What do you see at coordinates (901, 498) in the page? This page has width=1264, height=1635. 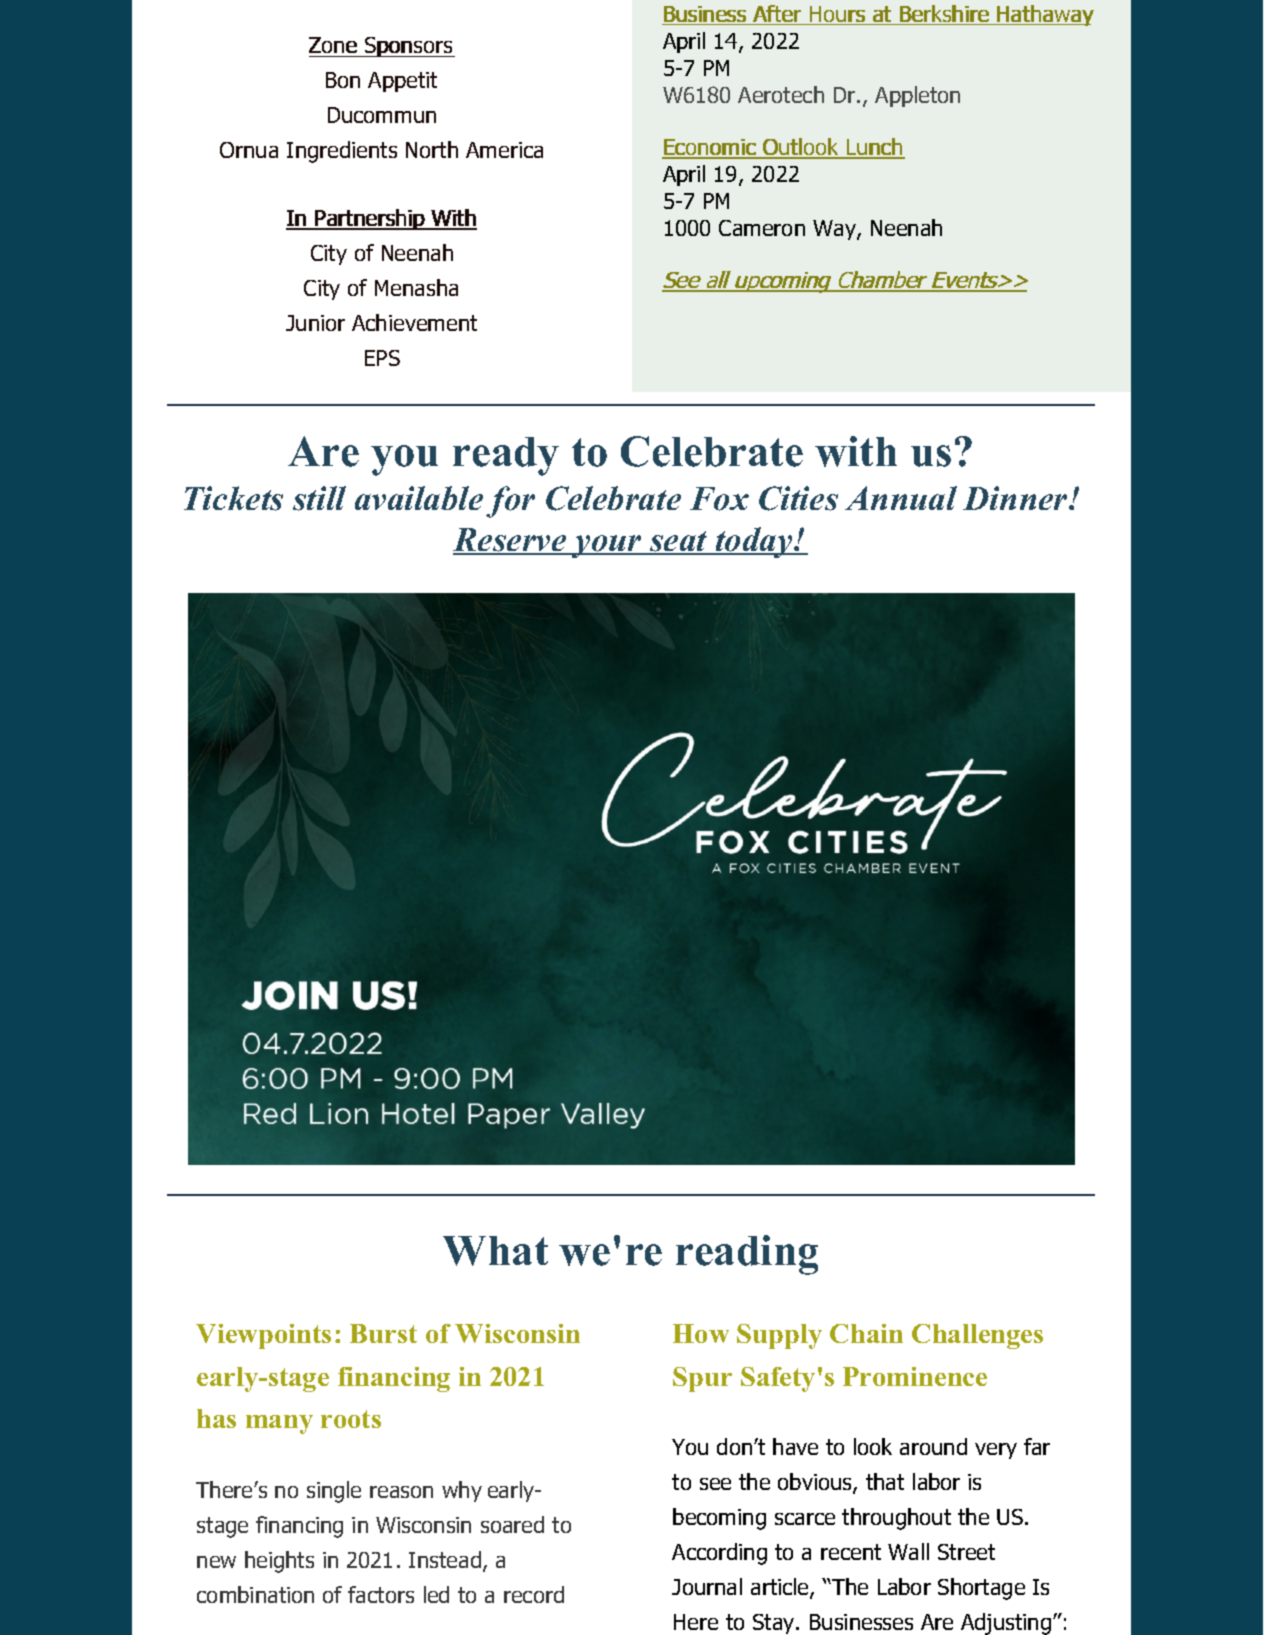 I see `Annual` at bounding box center [901, 498].
